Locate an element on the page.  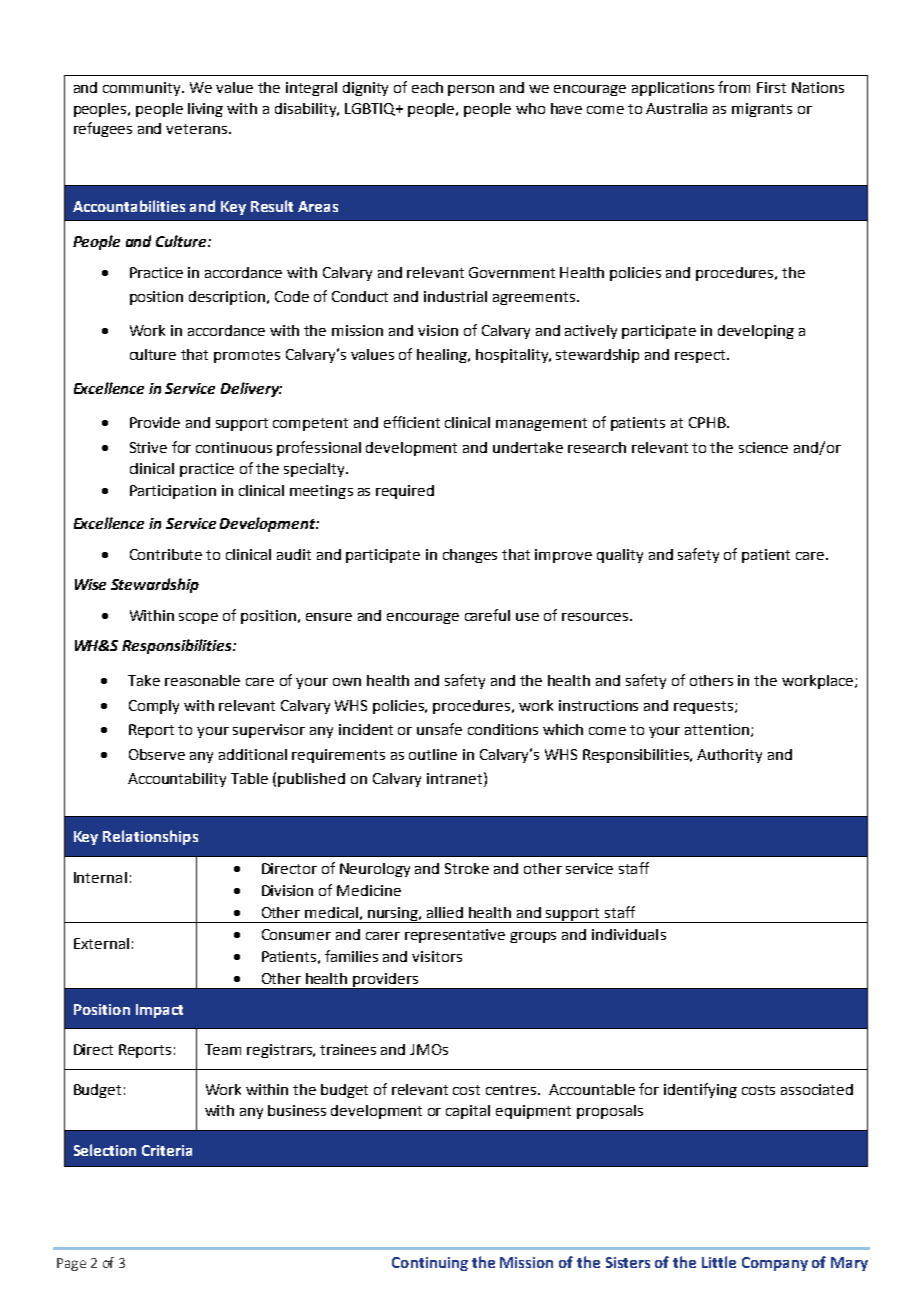
veterans is located at coordinates (196, 129).
